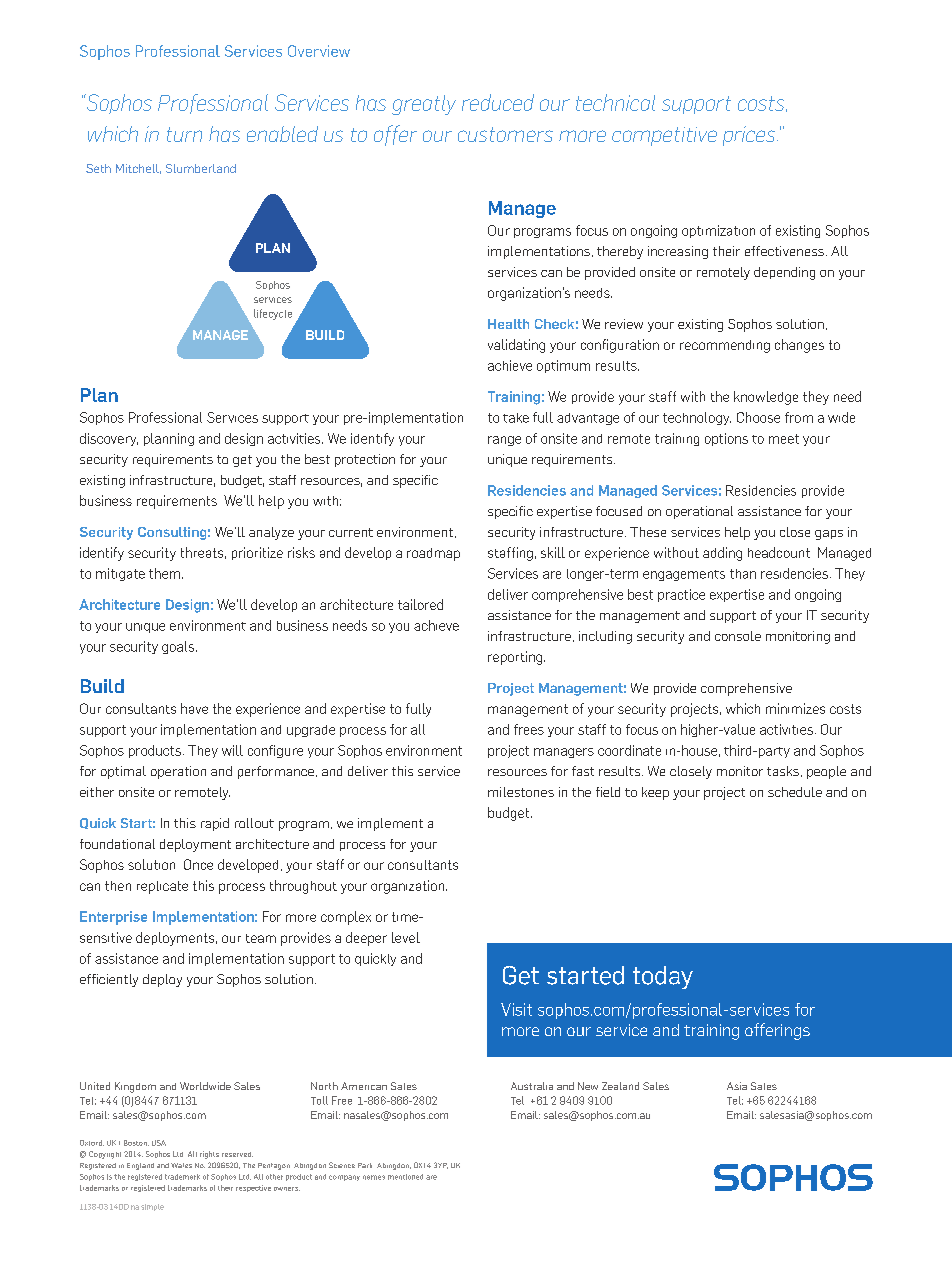 This image has height=1270, width=952. I want to click on schedule, so click(795, 792).
